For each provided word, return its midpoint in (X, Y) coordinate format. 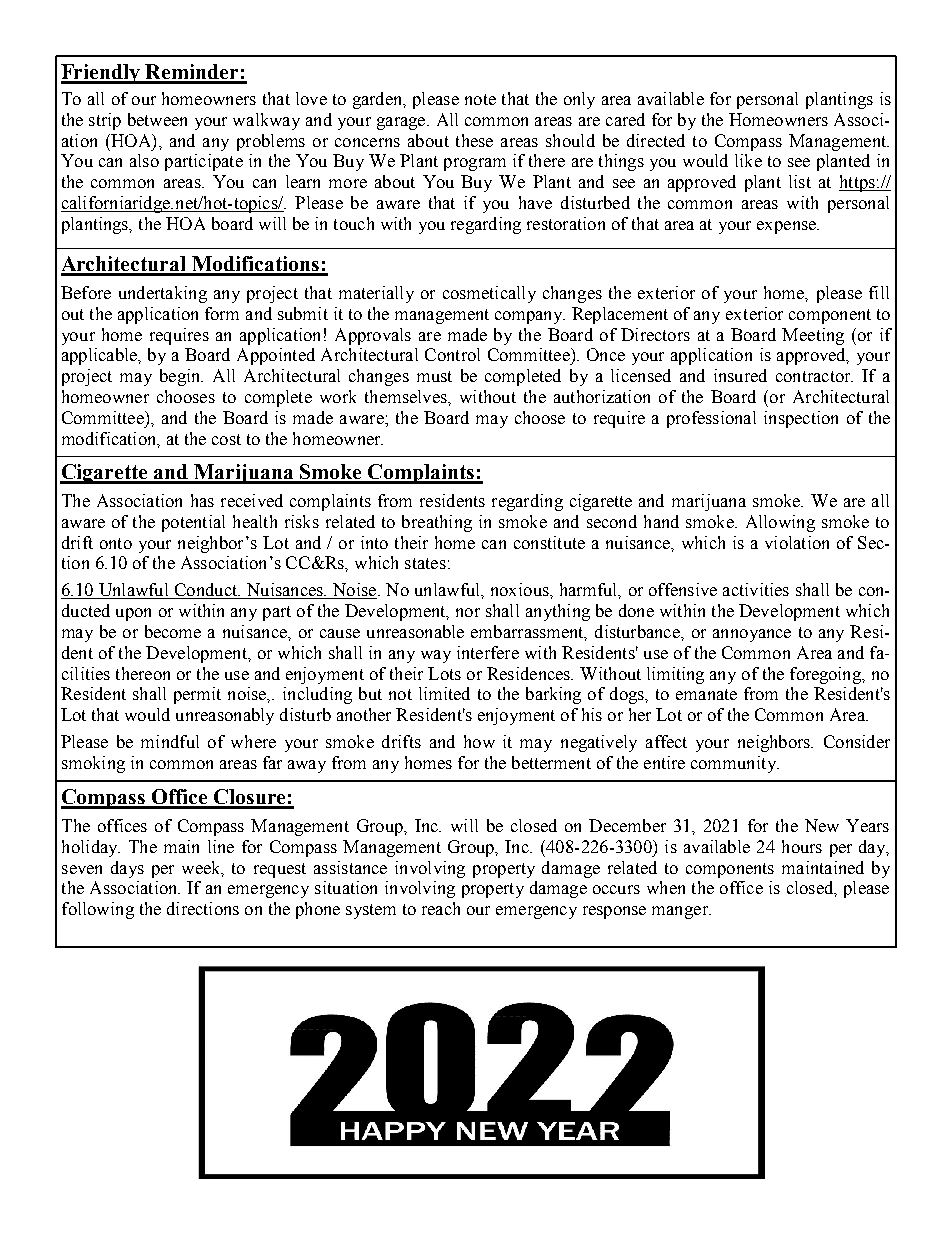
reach (441, 908)
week (202, 868)
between (157, 119)
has (202, 500)
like (748, 160)
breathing (437, 523)
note (480, 99)
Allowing (780, 523)
